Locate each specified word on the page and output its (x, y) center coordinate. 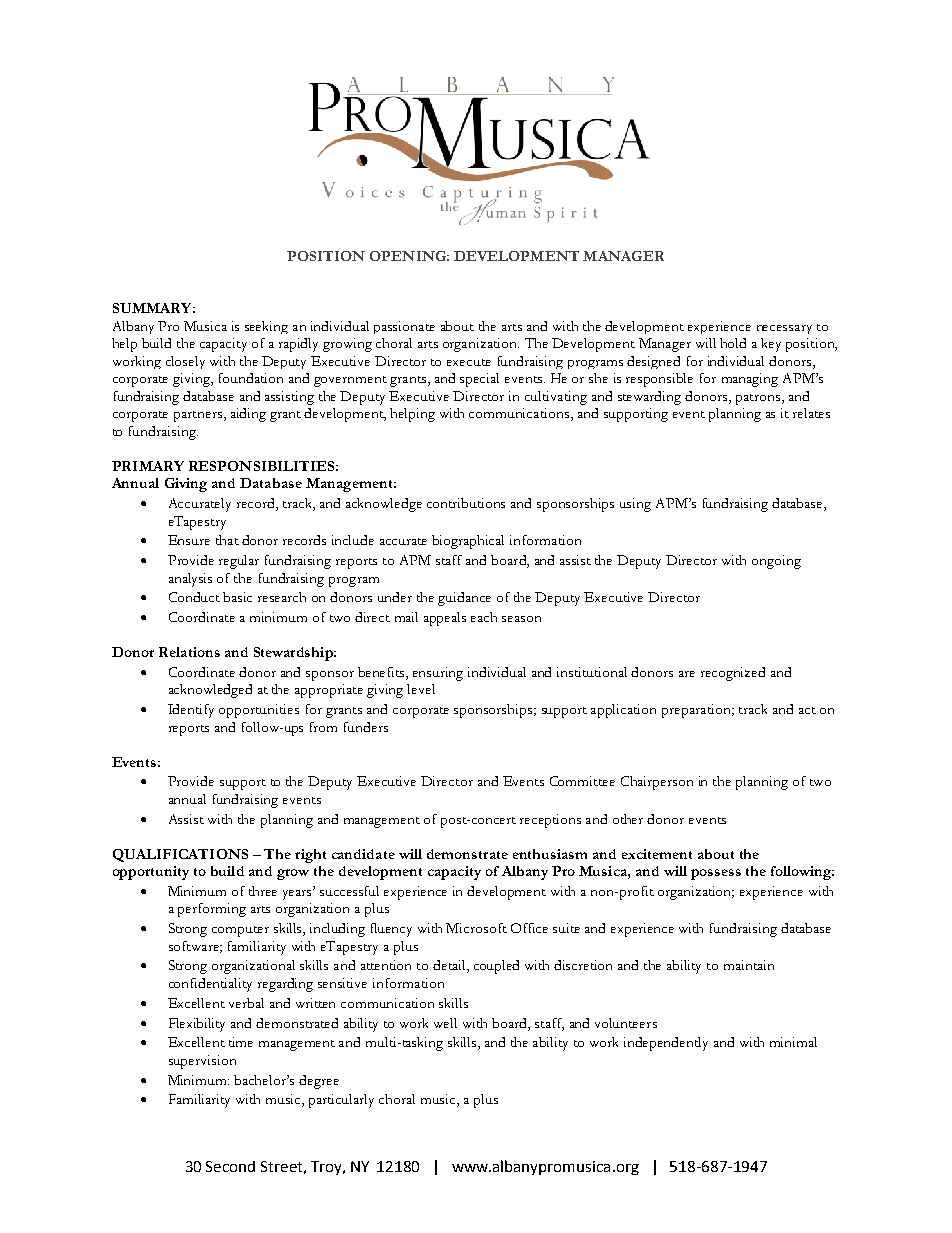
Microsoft (476, 928)
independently (666, 1044)
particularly (341, 1101)
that (227, 540)
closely (185, 362)
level (421, 689)
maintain (749, 965)
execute (469, 362)
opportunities (259, 711)
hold (733, 343)
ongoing (776, 562)
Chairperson (657, 783)
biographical (468, 542)
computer (240, 931)
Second (230, 1166)
